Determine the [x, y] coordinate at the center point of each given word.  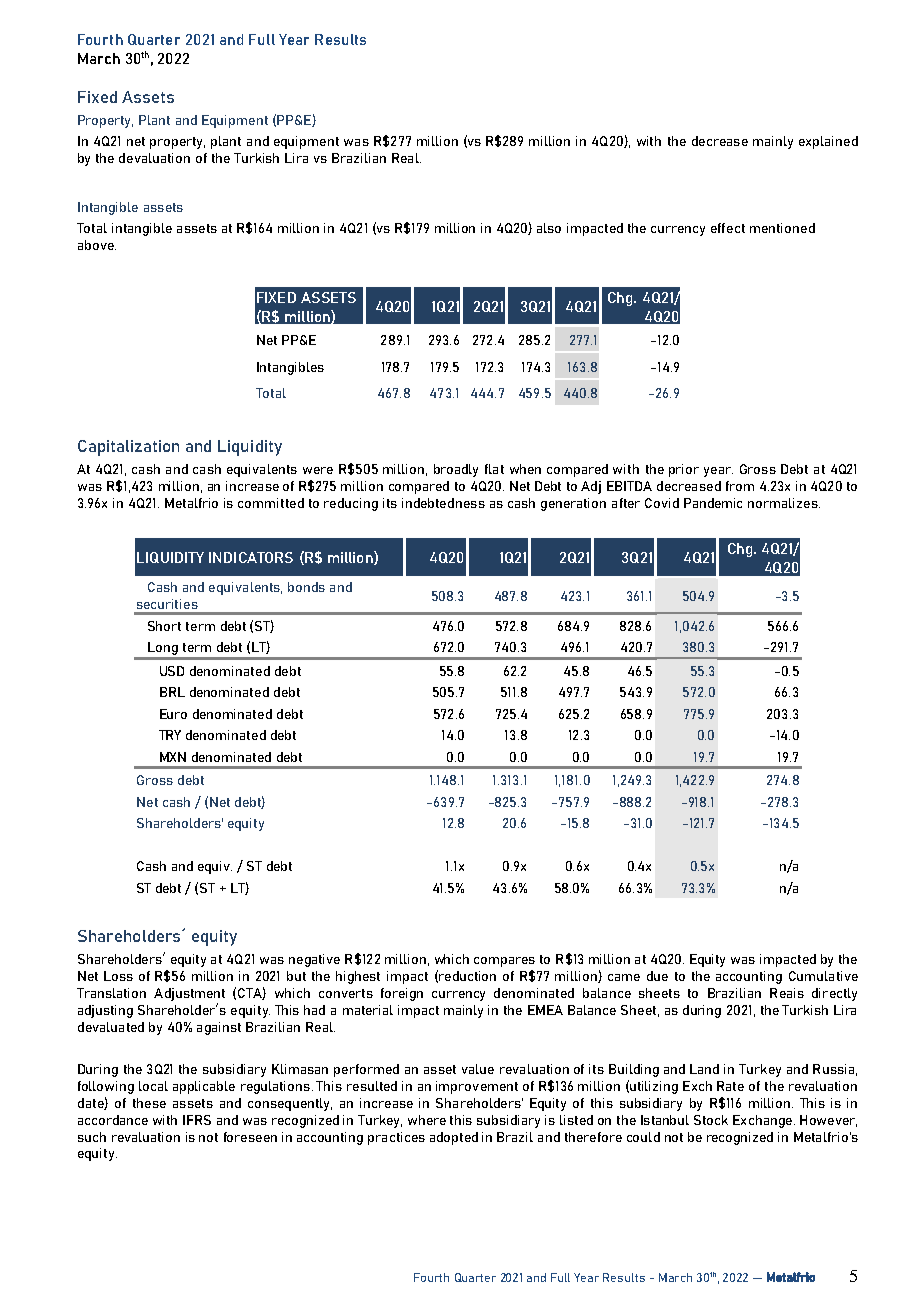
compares [504, 962]
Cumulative [823, 976]
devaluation [154, 158]
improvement [477, 1087]
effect [728, 228]
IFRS [197, 1120]
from [740, 486]
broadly [456, 470]
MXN [173, 757]
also [549, 228]
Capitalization [128, 448]
